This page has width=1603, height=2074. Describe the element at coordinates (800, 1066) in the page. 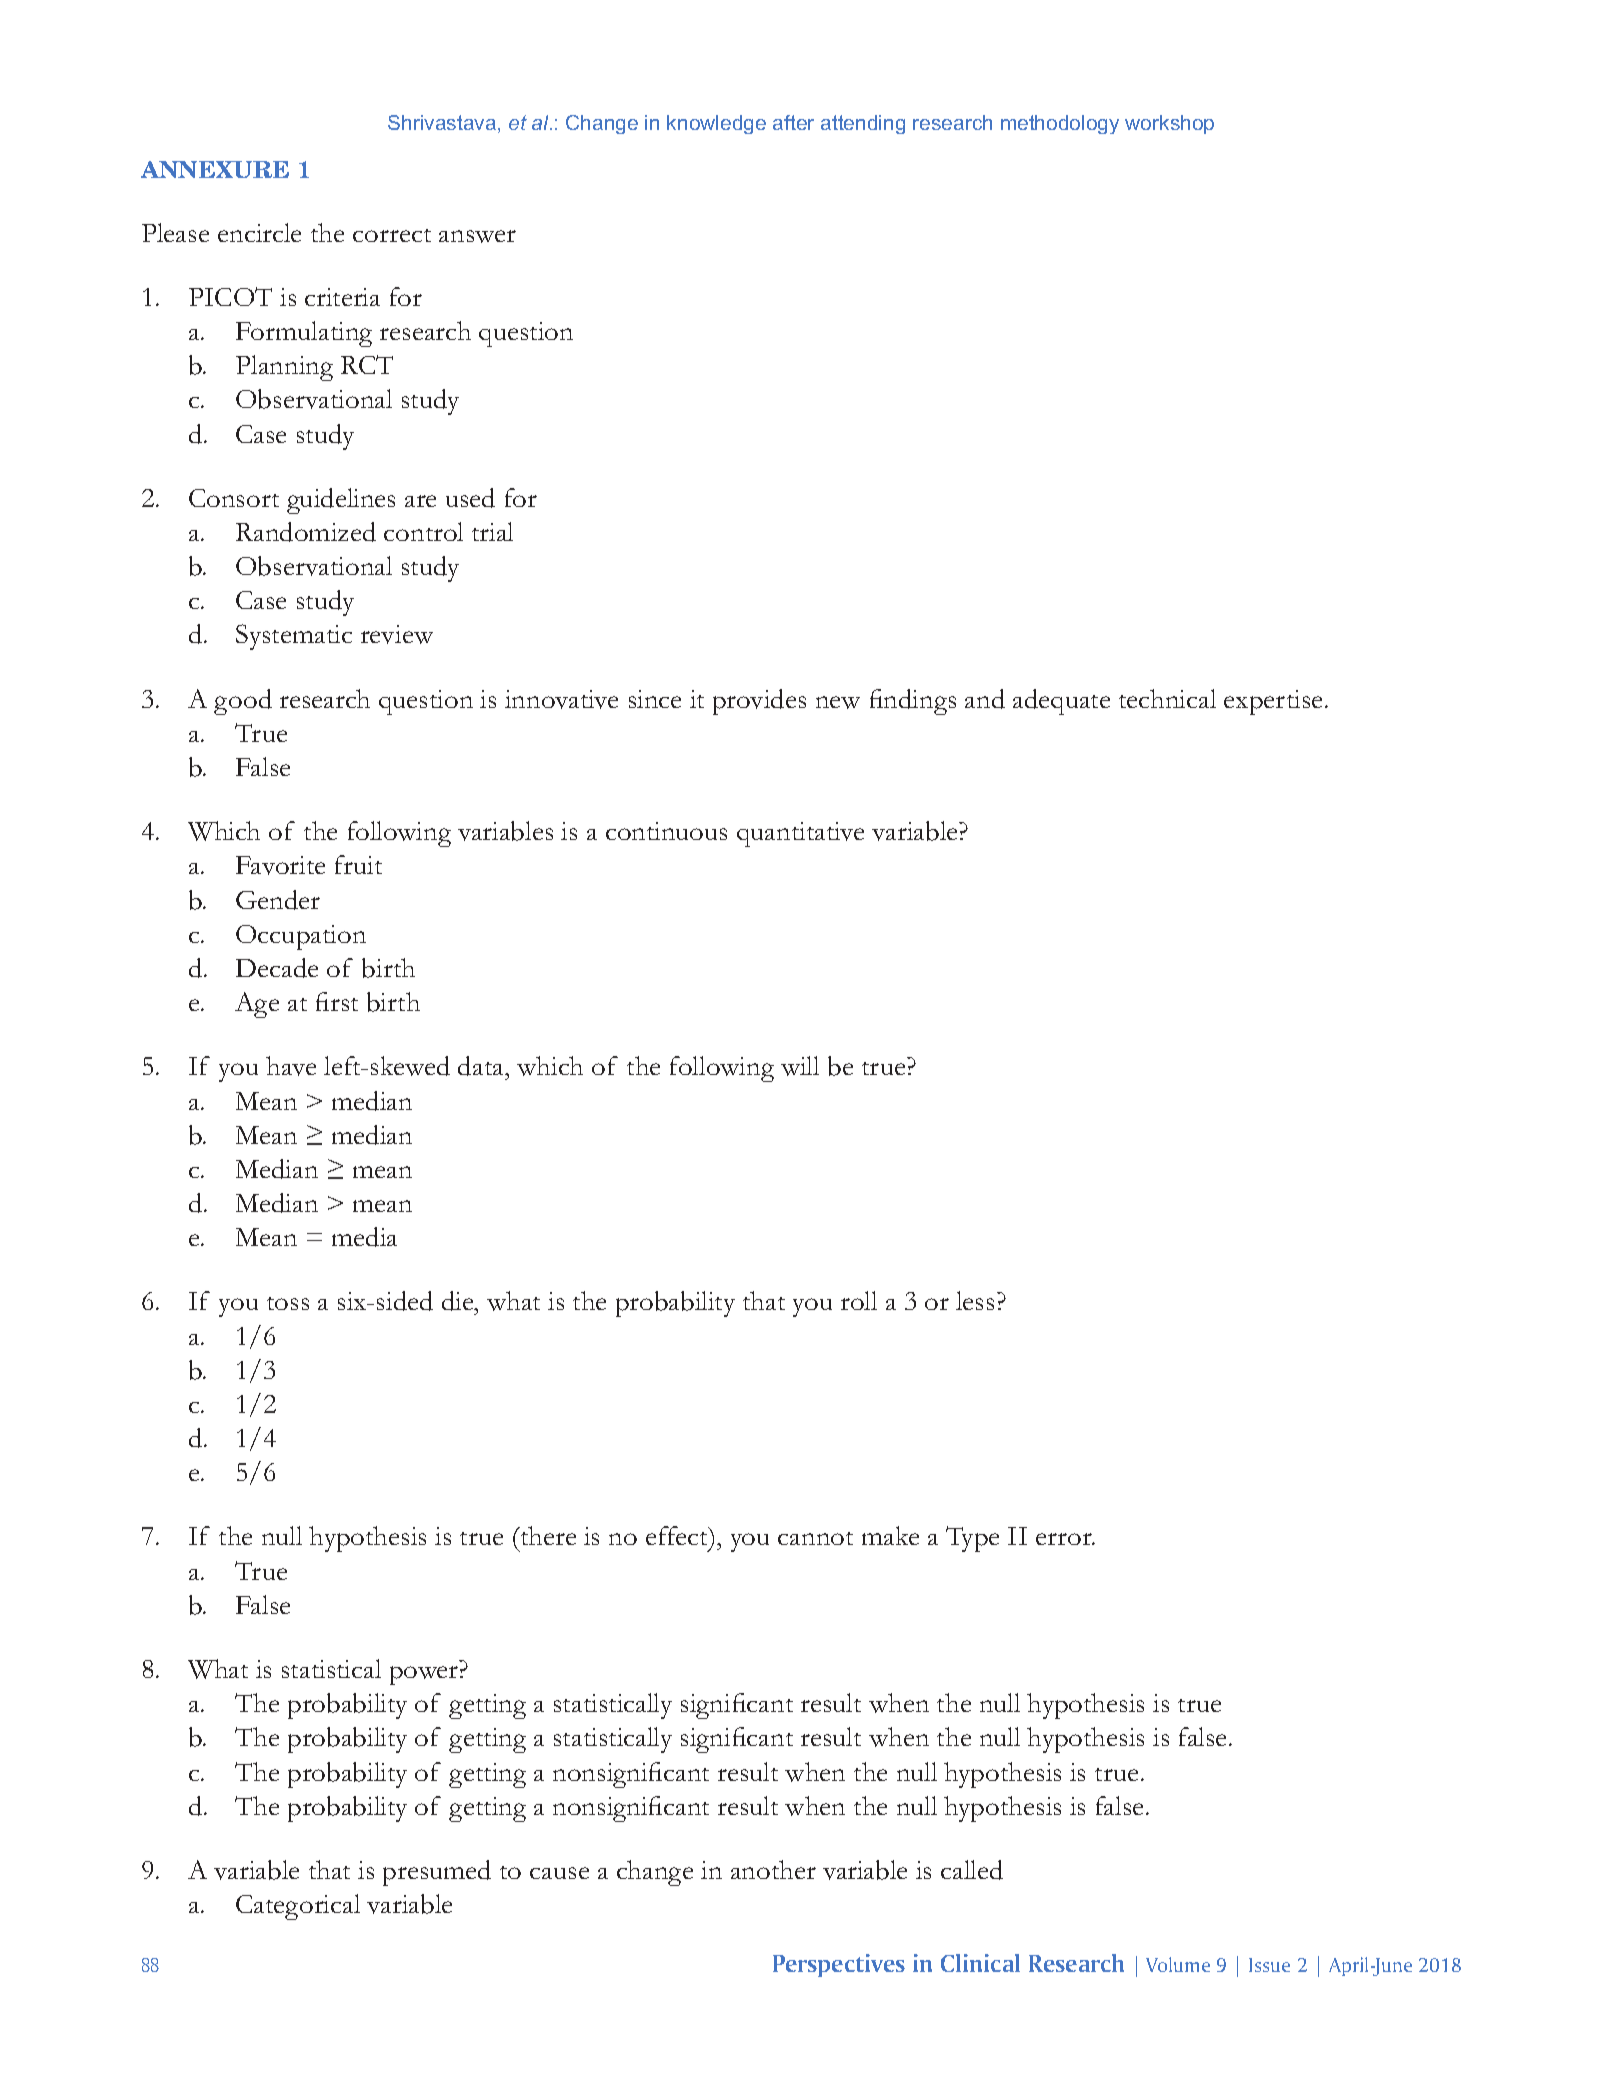

I see `will` at that location.
